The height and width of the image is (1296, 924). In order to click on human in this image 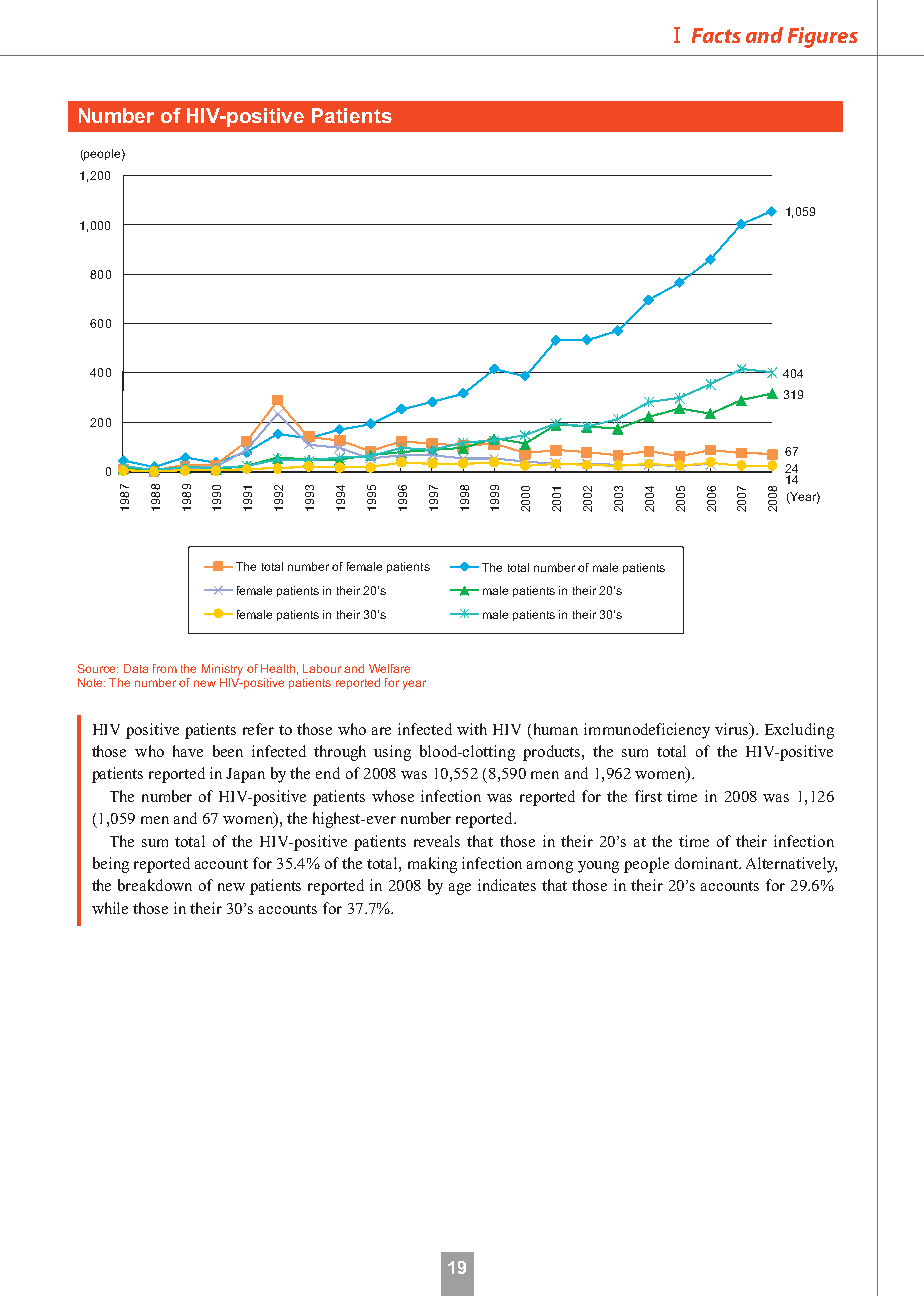, I will do `click(554, 729)`.
